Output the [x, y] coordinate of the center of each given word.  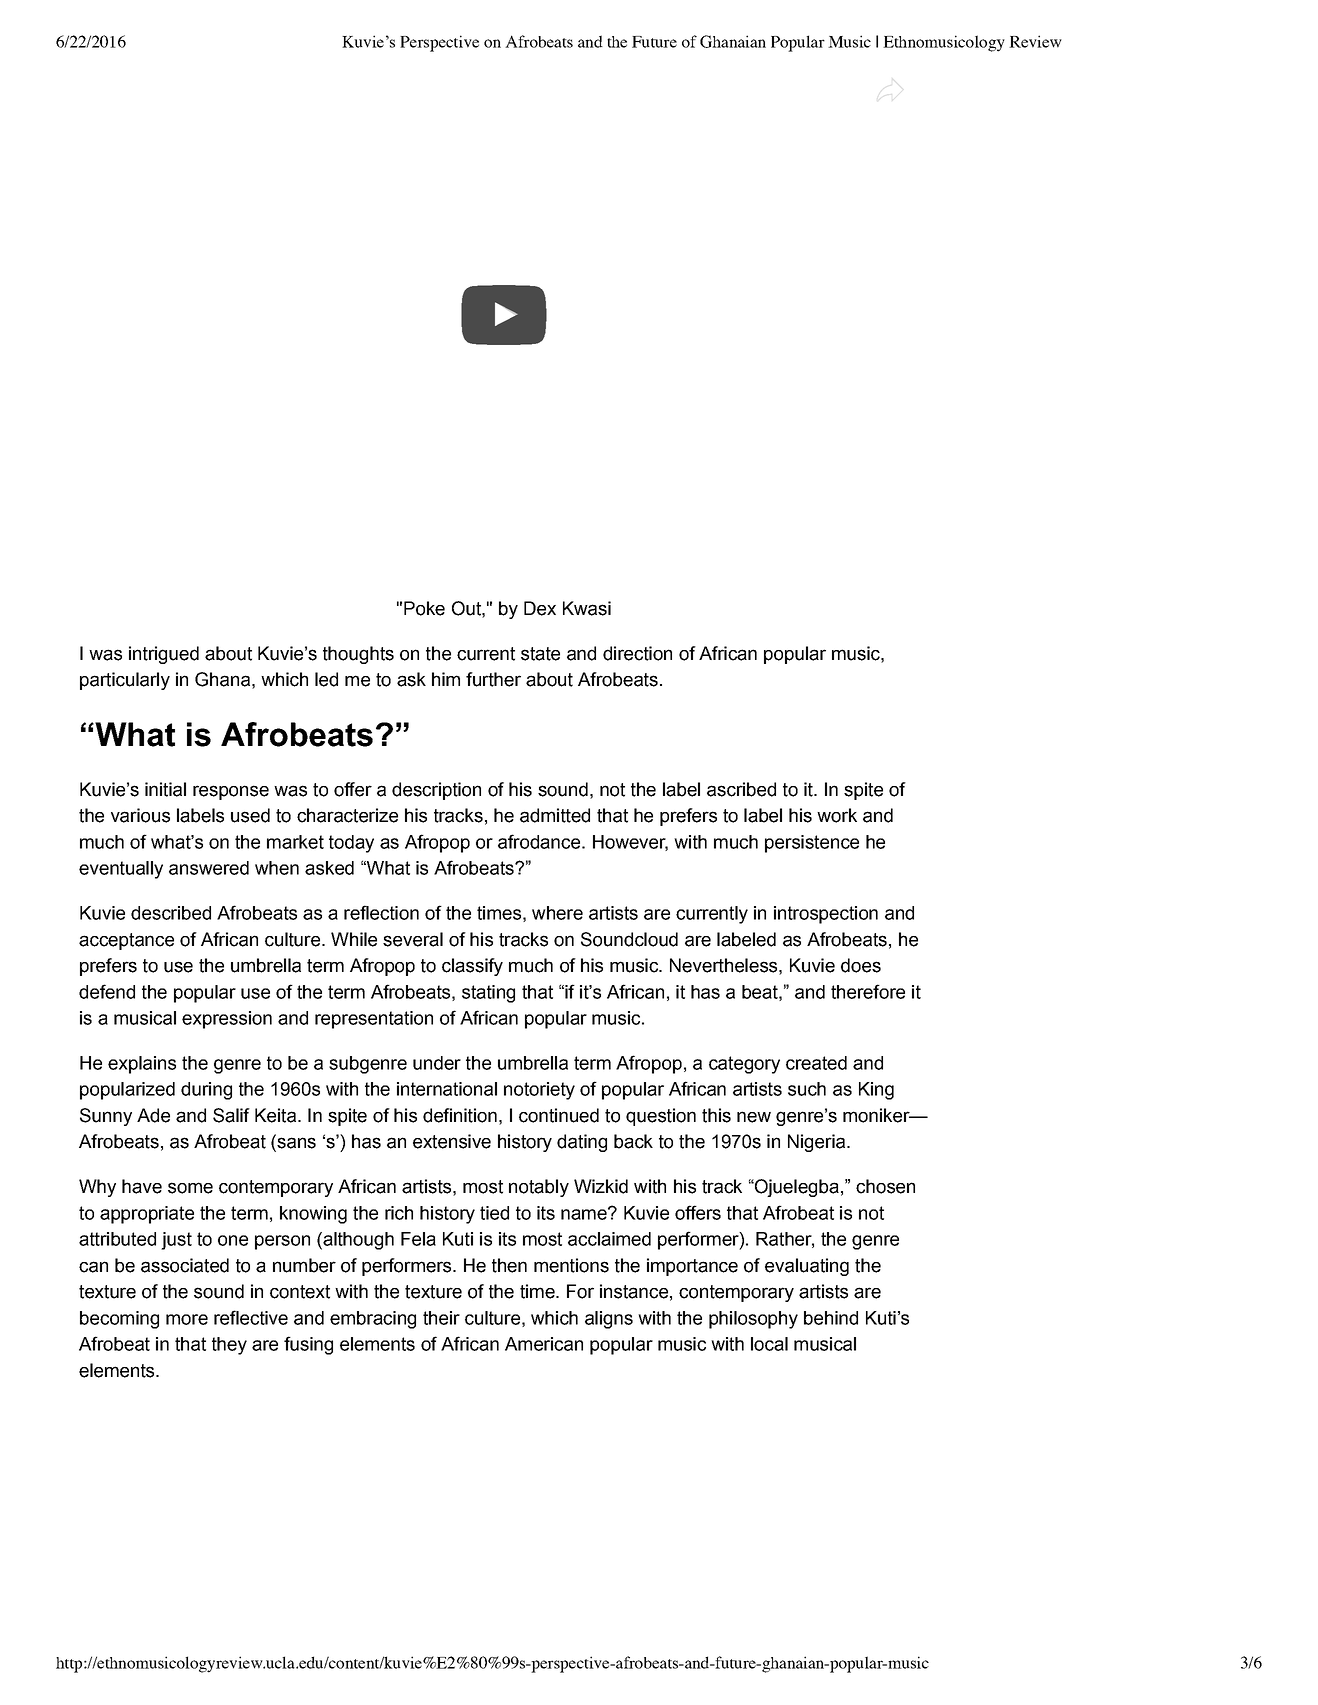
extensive [452, 1141]
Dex [540, 608]
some [190, 1188]
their [441, 1318]
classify [472, 967]
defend [107, 991]
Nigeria [818, 1143]
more [187, 1319]
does [861, 965]
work [837, 815]
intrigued [164, 655]
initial [165, 789]
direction [637, 653]
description [436, 791]
